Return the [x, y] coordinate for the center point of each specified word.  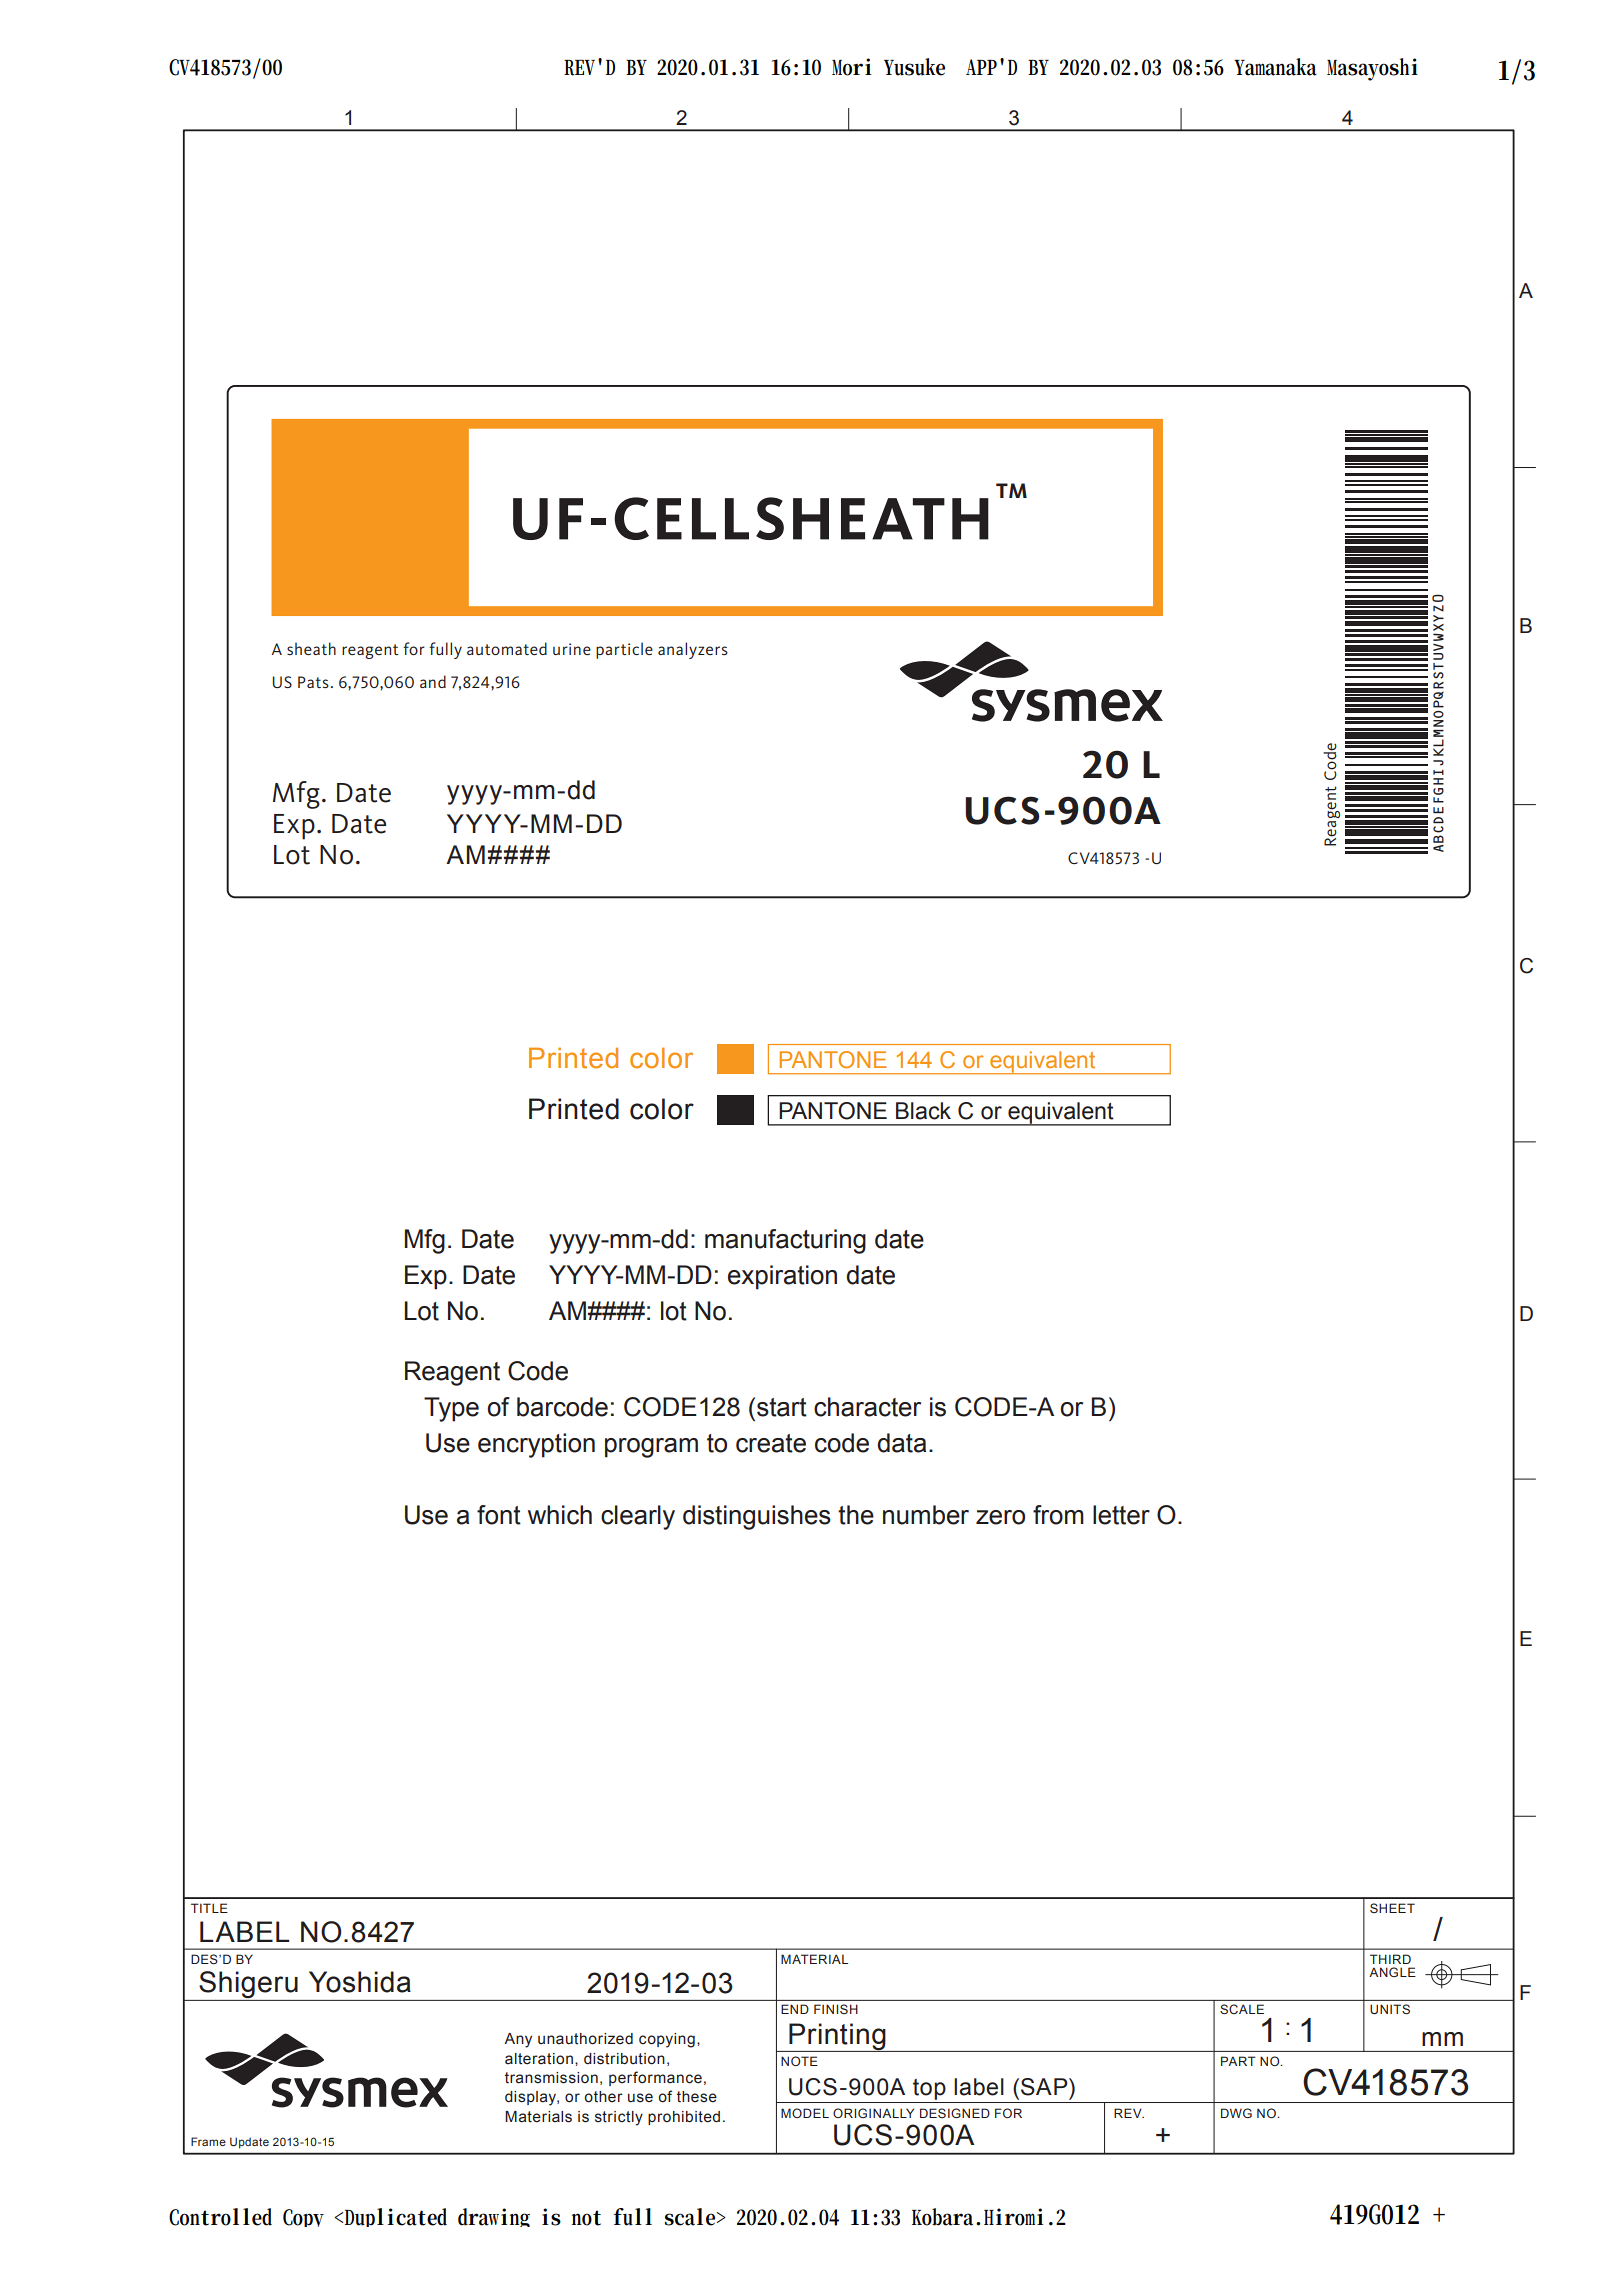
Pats [313, 682]
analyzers [693, 650]
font [499, 1515]
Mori [851, 67]
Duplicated [396, 2217]
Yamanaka [1275, 67]
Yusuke [914, 67]
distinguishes [757, 1517]
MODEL [805, 2113]
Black [923, 1111]
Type [451, 1409]
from [1058, 1515]
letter [1121, 1515]
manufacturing [785, 1241]
